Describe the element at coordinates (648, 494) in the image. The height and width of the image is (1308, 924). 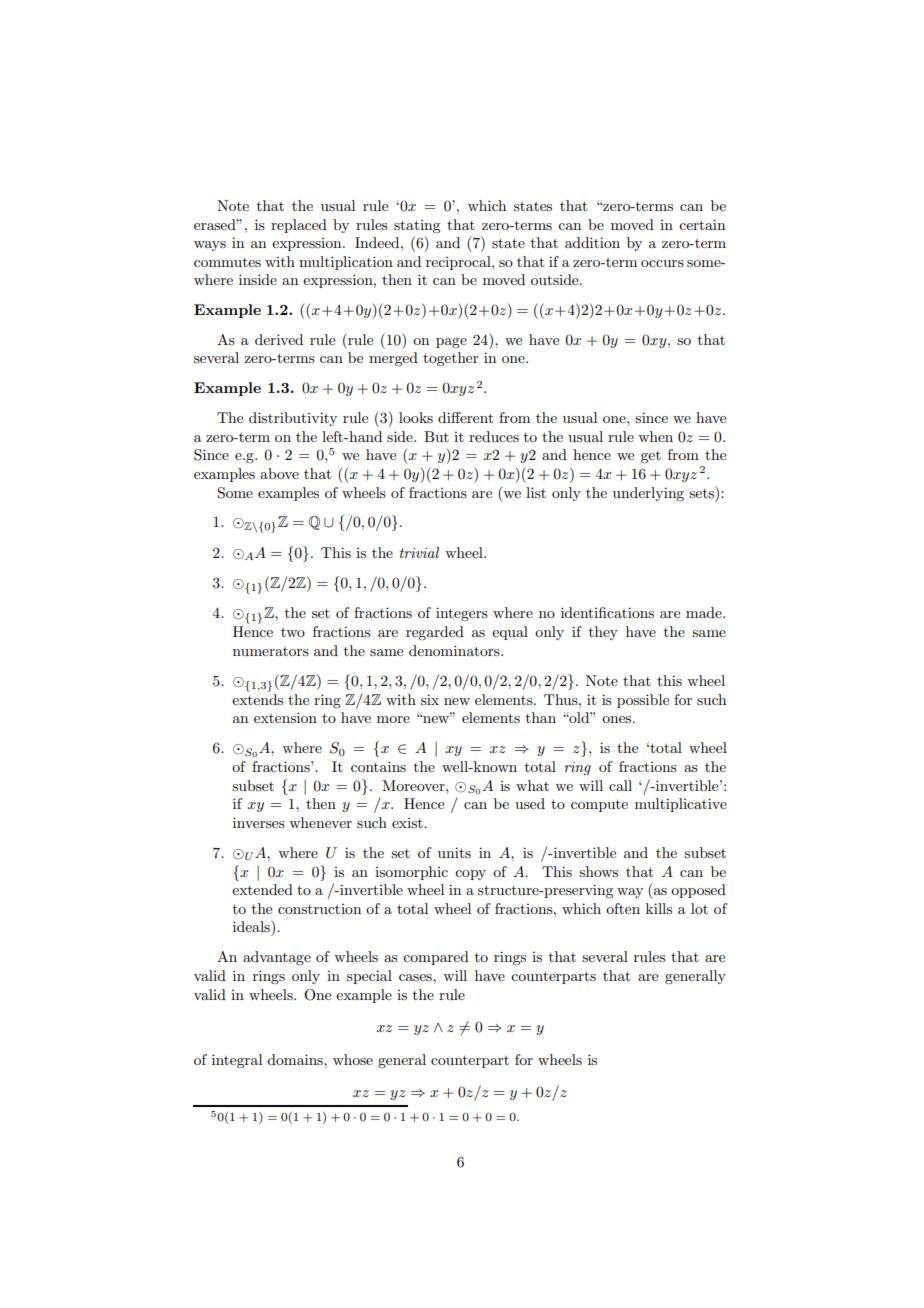
I see `underlying` at that location.
